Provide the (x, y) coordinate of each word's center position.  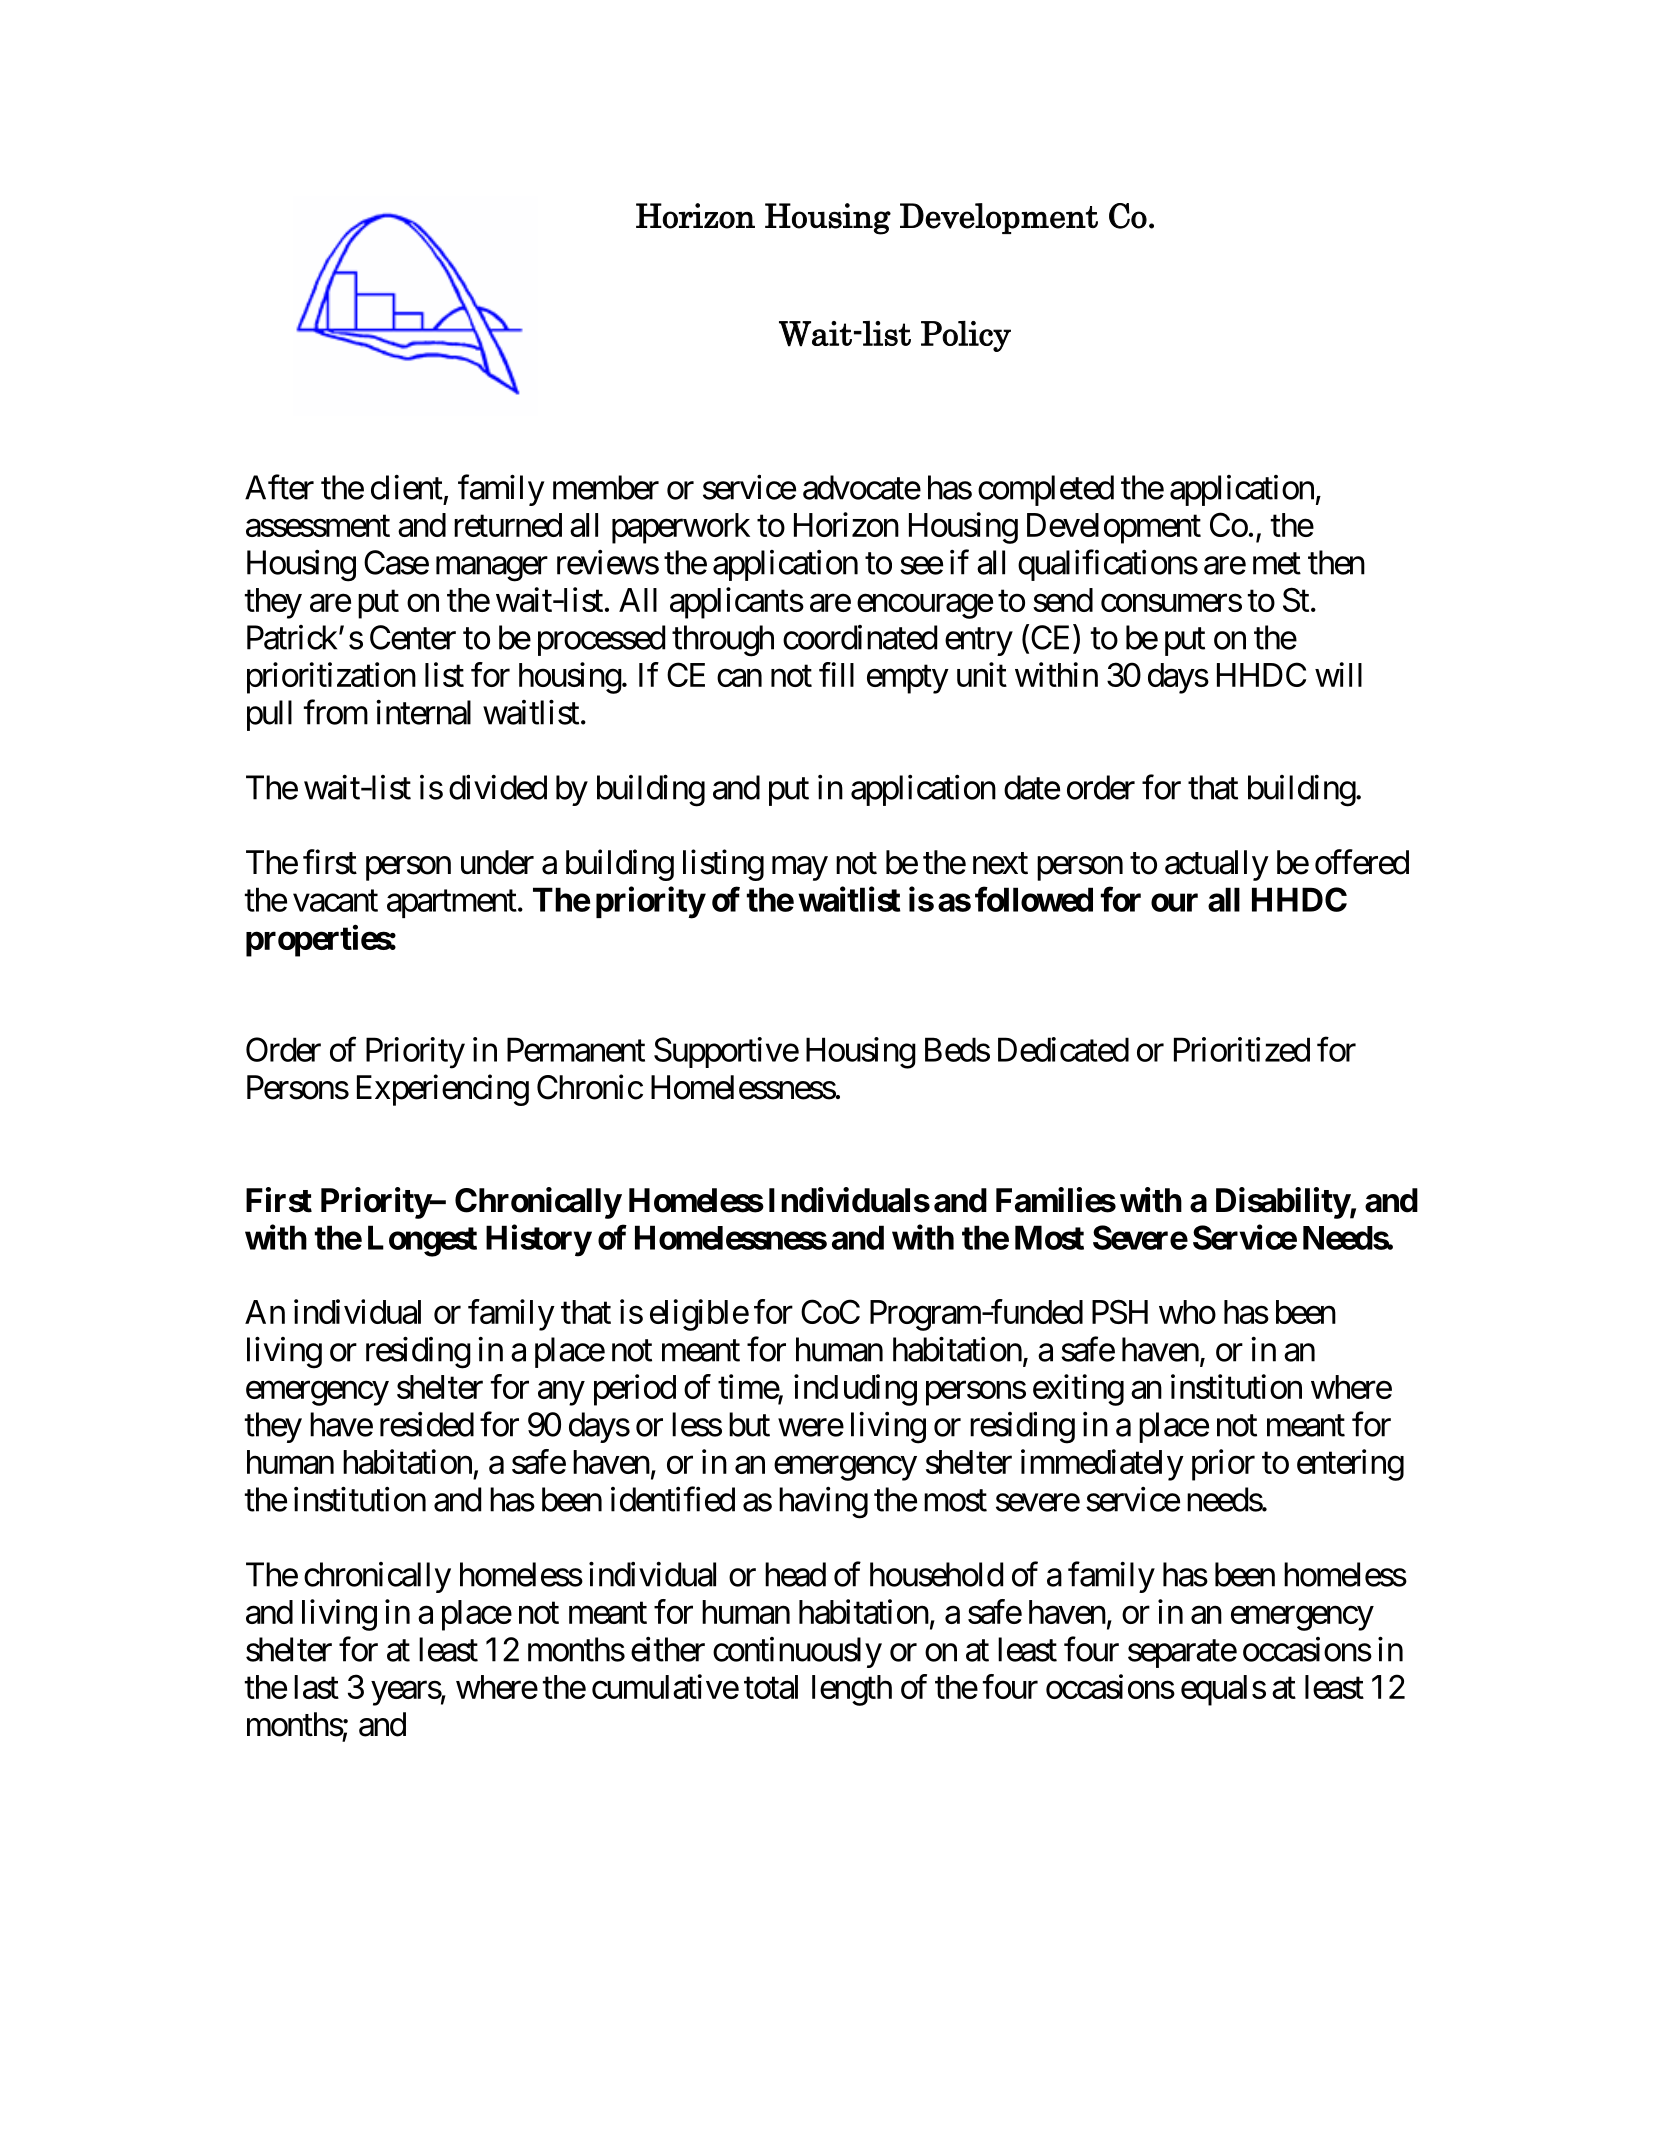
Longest (422, 1241)
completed (1046, 490)
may (800, 869)
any (561, 1393)
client (407, 487)
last (316, 1687)
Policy (966, 336)
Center (413, 637)
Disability (1283, 1203)
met (1277, 564)
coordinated (860, 637)
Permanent (576, 1049)
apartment (452, 904)
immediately (1102, 1465)
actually (1217, 865)
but (749, 1424)
